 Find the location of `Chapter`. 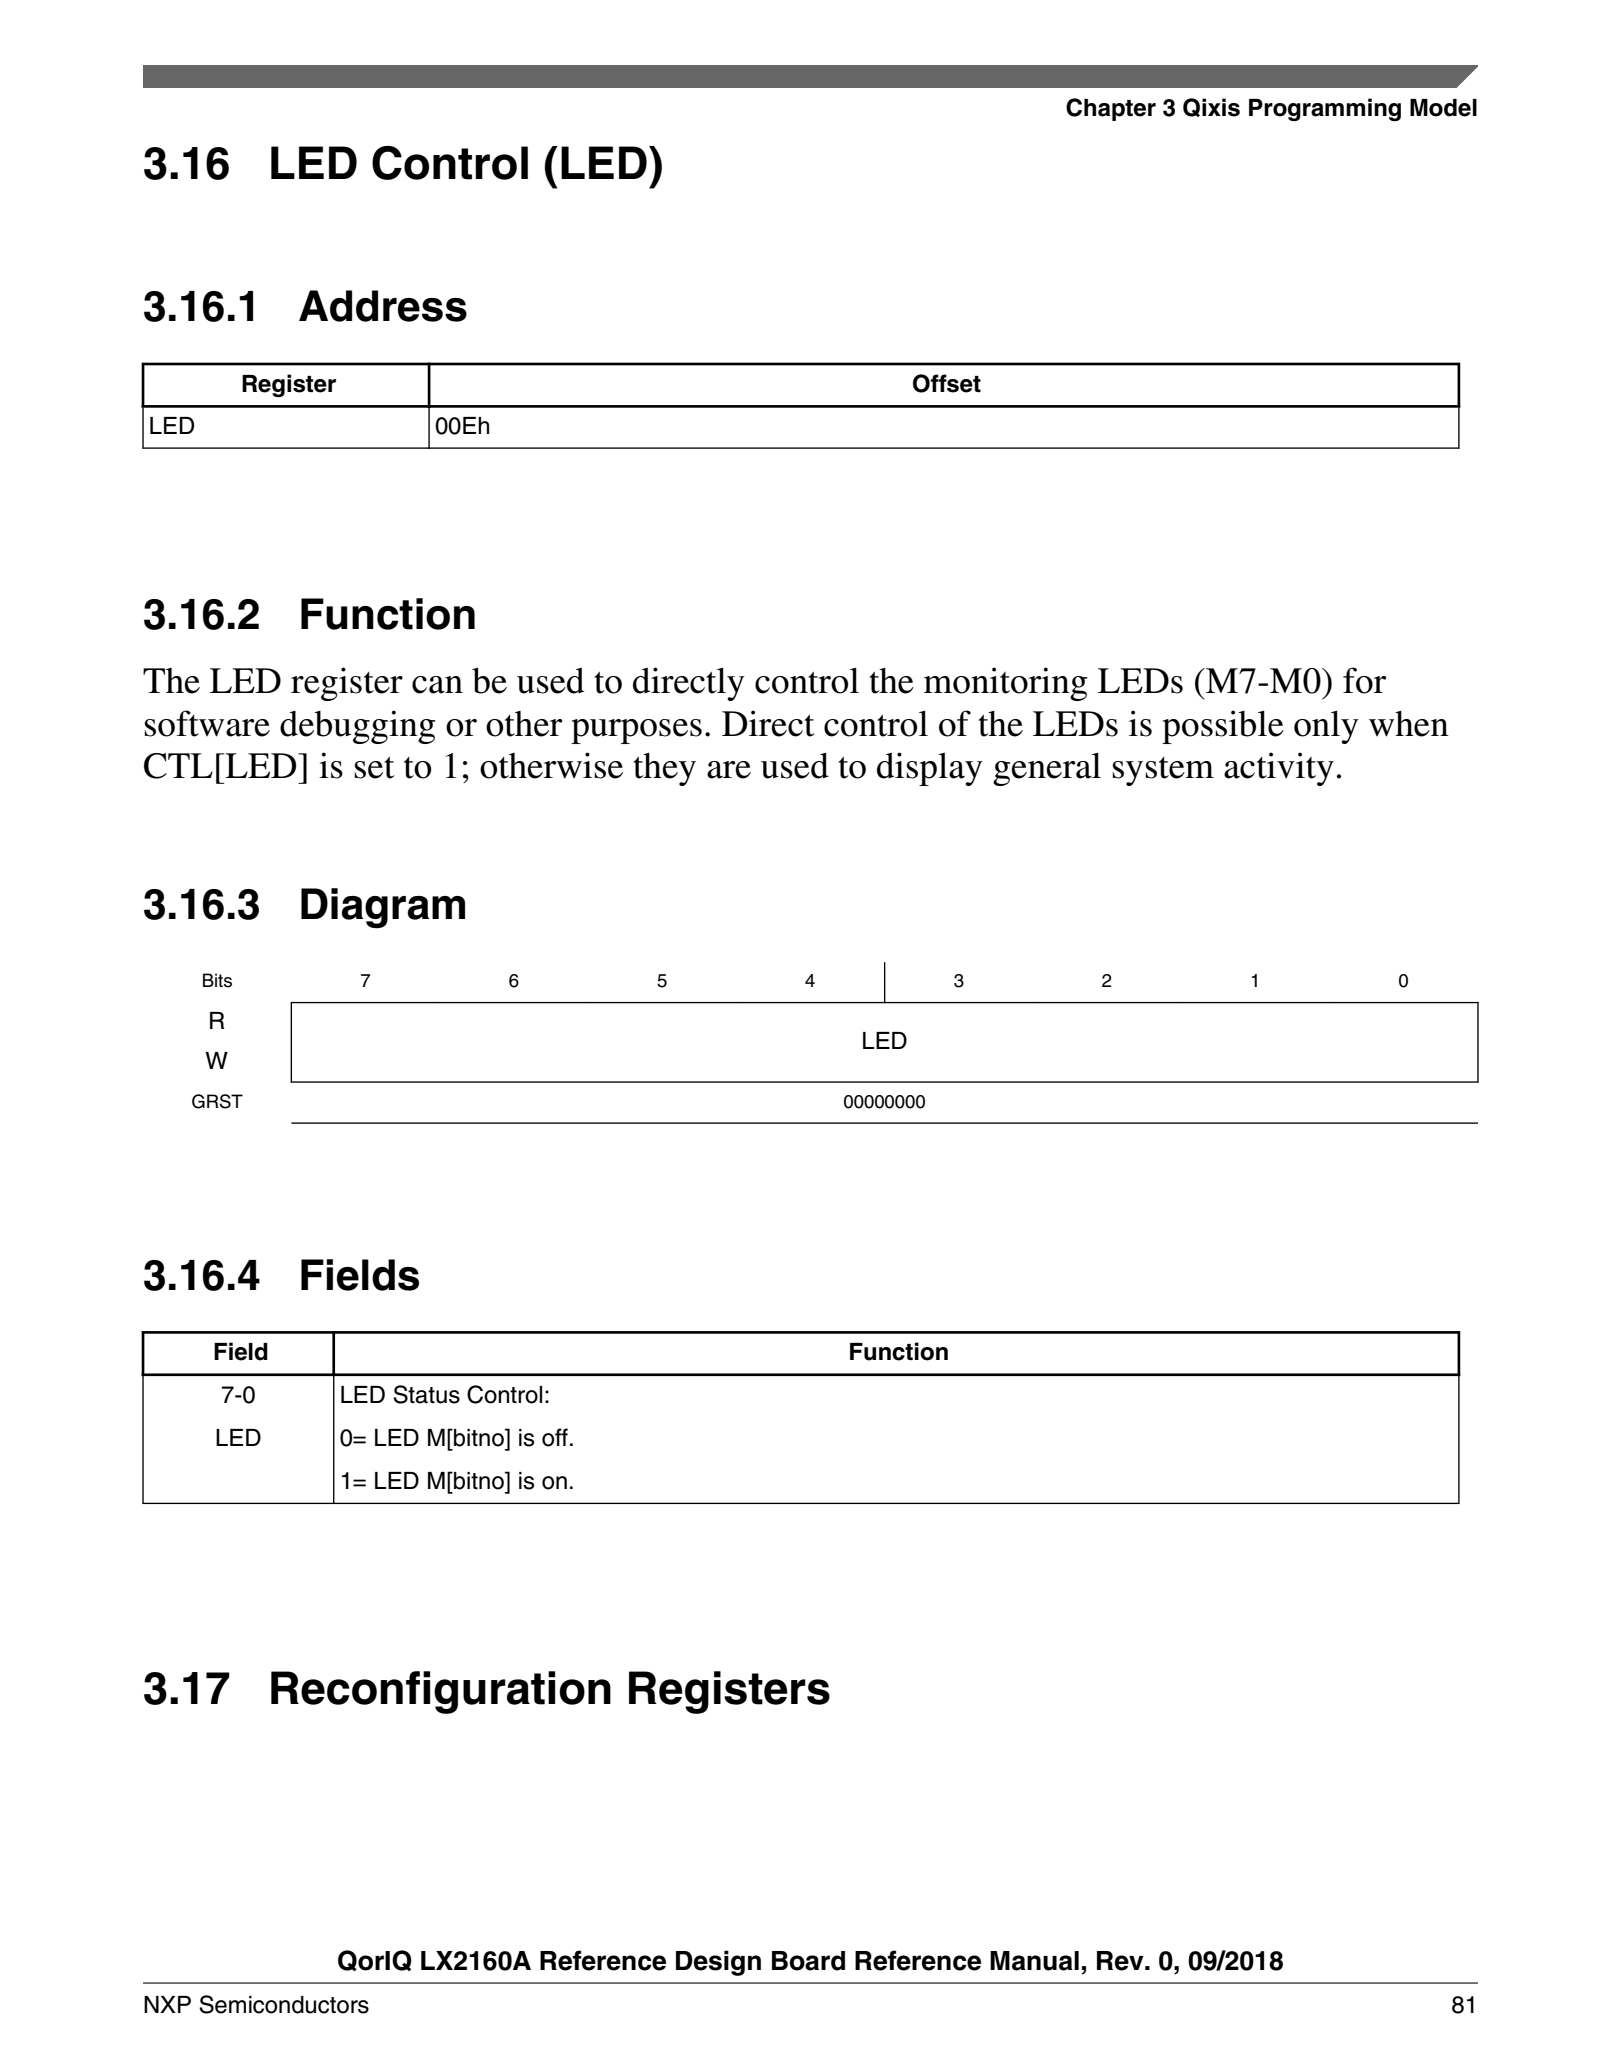

Chapter is located at coordinates (1111, 109).
